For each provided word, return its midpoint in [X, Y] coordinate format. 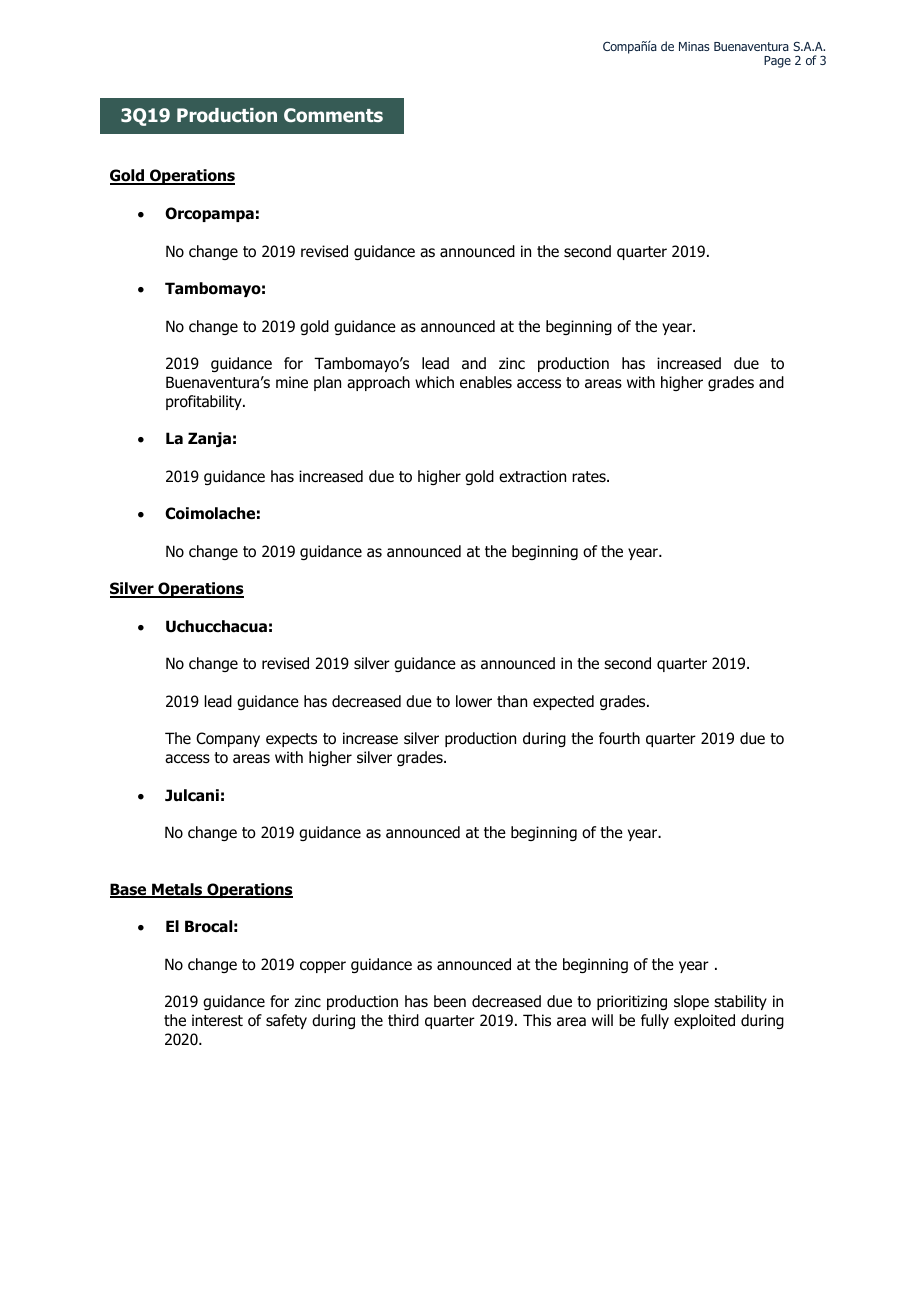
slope [691, 1002]
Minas [694, 46]
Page [777, 62]
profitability [205, 402]
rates [590, 477]
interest [217, 1020]
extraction [532, 476]
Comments [333, 115]
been [450, 1001]
